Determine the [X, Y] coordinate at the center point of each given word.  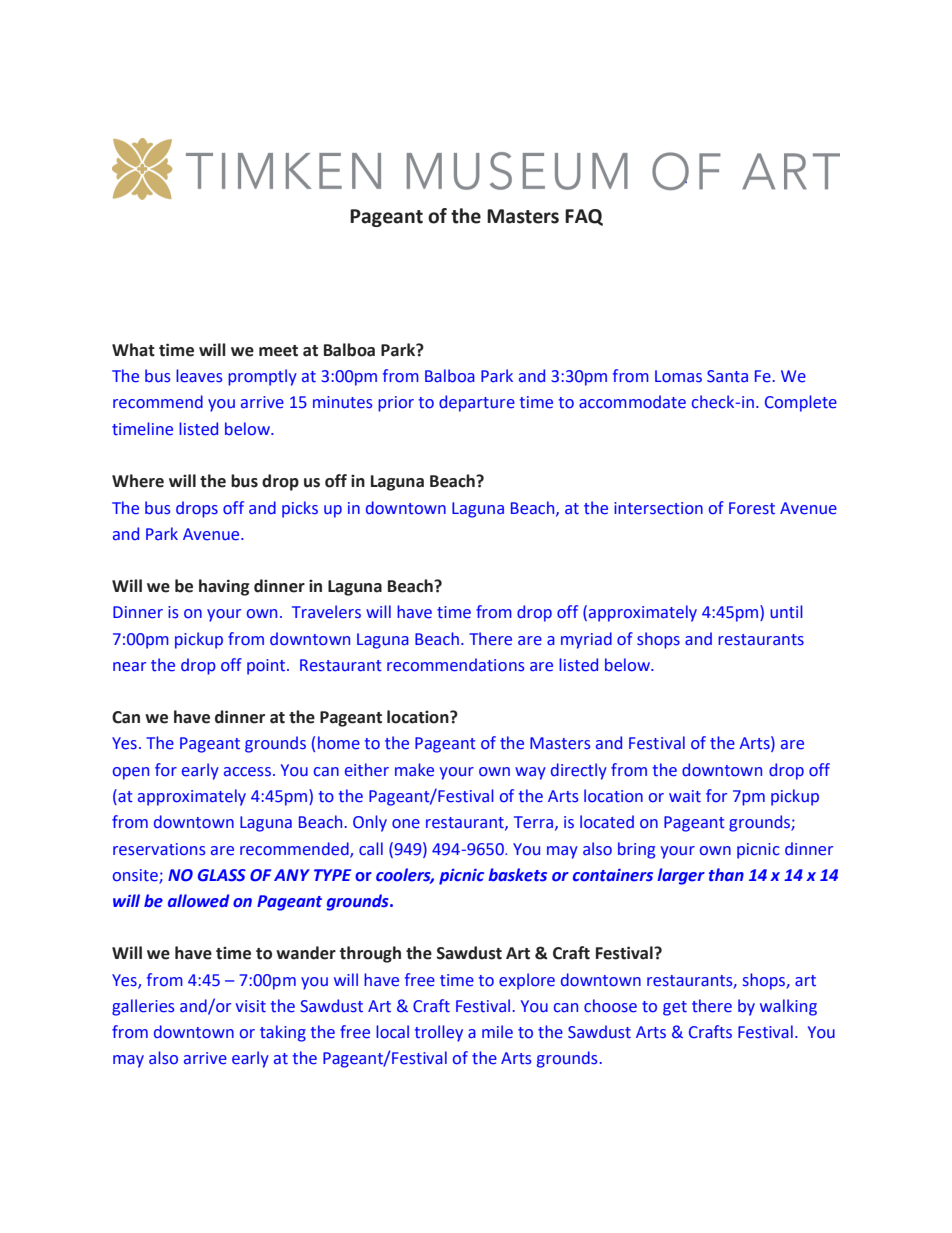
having [224, 587]
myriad [586, 640]
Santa [727, 376]
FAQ [584, 217]
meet [278, 351]
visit [251, 1006]
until [786, 612]
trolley [438, 1033]
